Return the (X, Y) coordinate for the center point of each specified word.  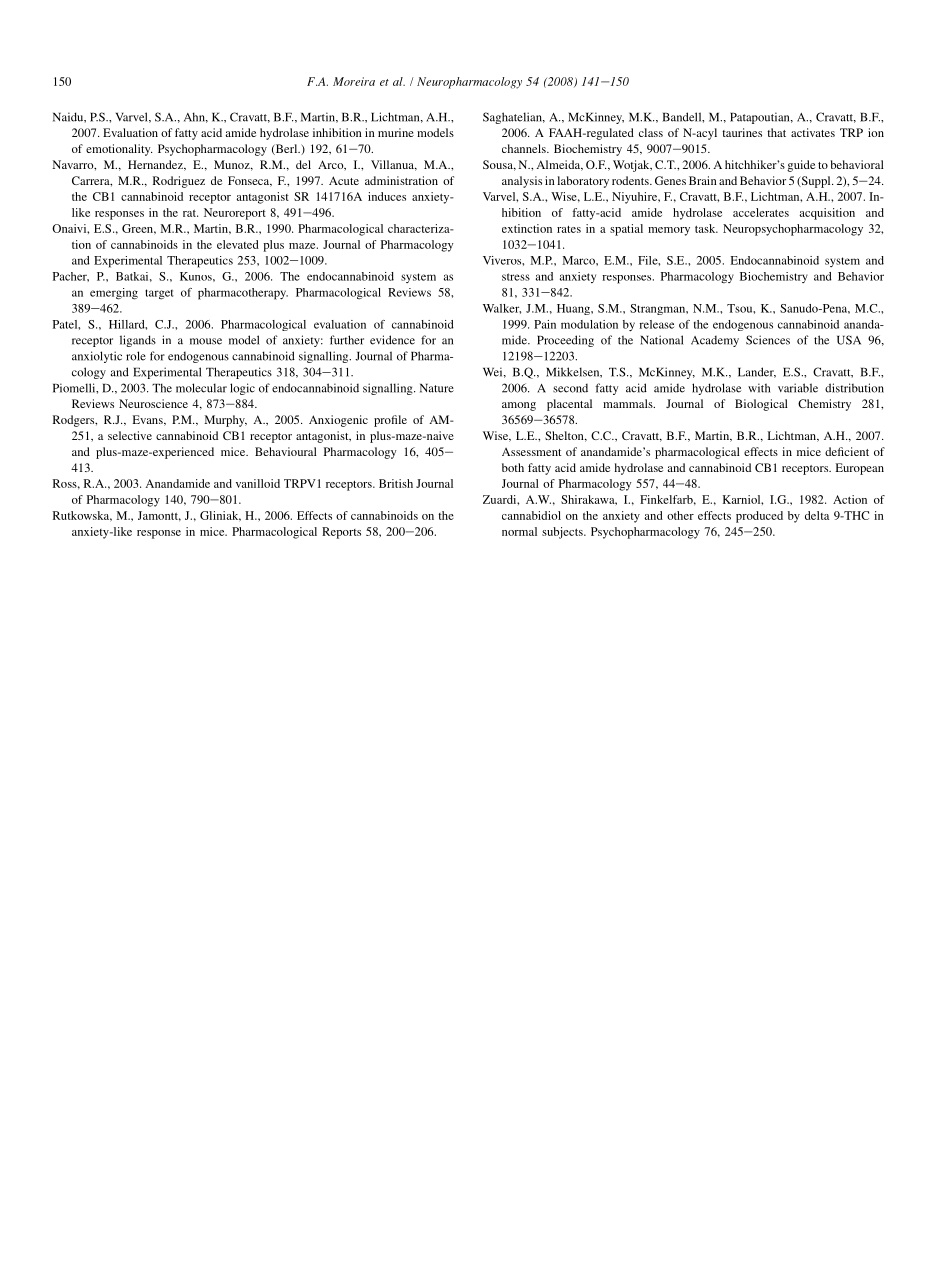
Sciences (768, 340)
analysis (522, 182)
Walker (502, 309)
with (759, 388)
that (776, 132)
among (519, 406)
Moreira (354, 81)
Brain (703, 180)
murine (396, 132)
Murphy (225, 421)
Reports (341, 533)
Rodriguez (179, 182)
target (159, 294)
